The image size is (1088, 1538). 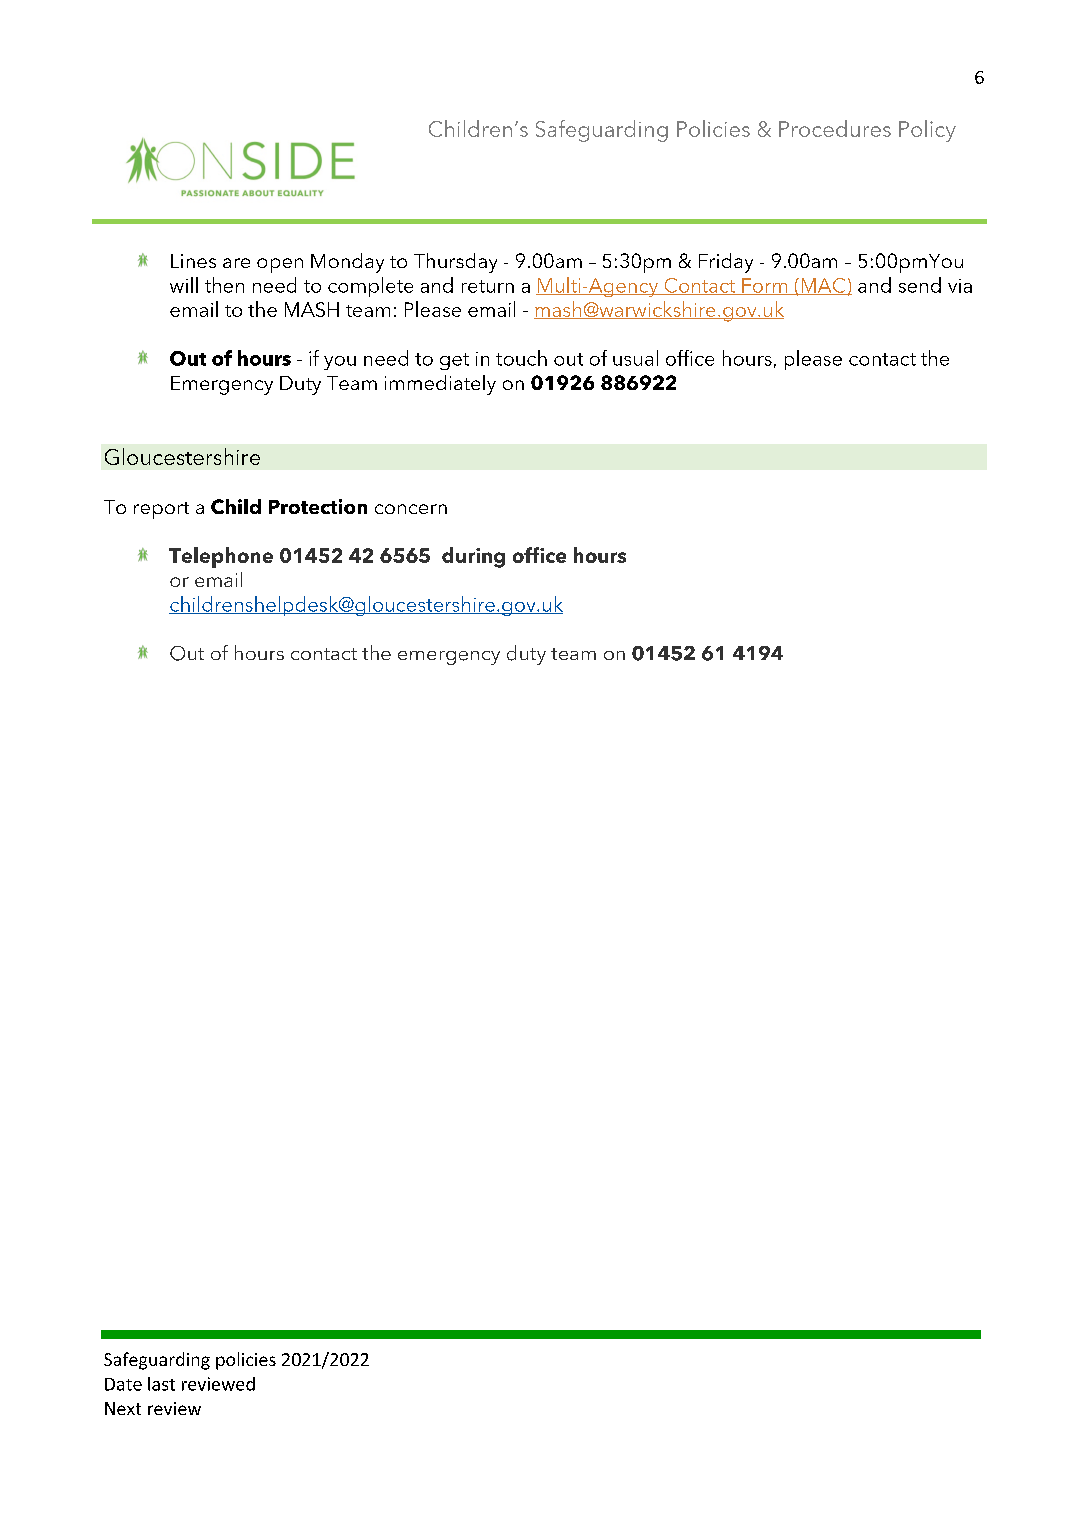 I want to click on are, so click(x=236, y=263).
